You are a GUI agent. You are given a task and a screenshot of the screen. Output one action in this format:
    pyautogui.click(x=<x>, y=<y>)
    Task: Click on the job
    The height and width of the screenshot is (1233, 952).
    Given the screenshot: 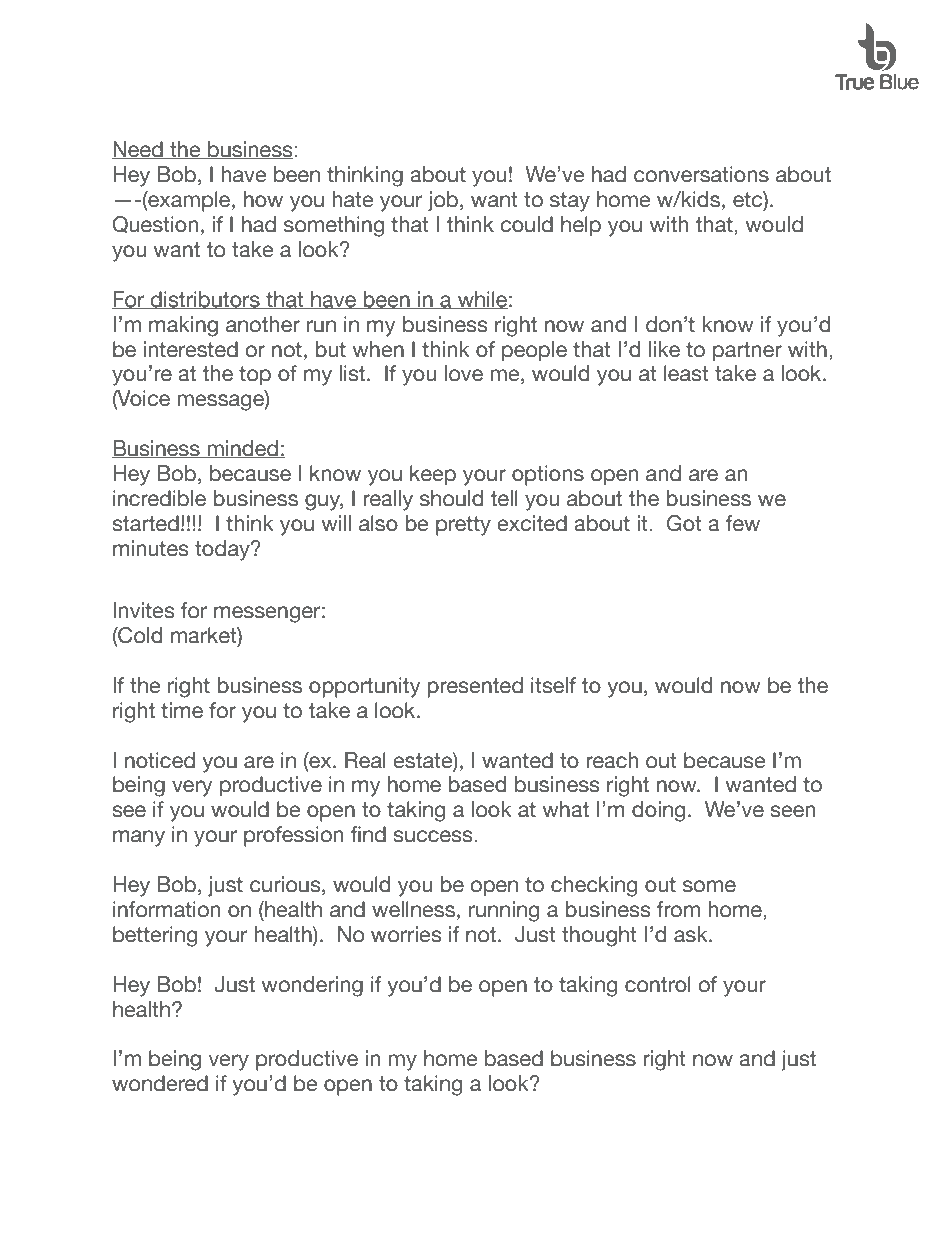 What is the action you would take?
    pyautogui.click(x=444, y=201)
